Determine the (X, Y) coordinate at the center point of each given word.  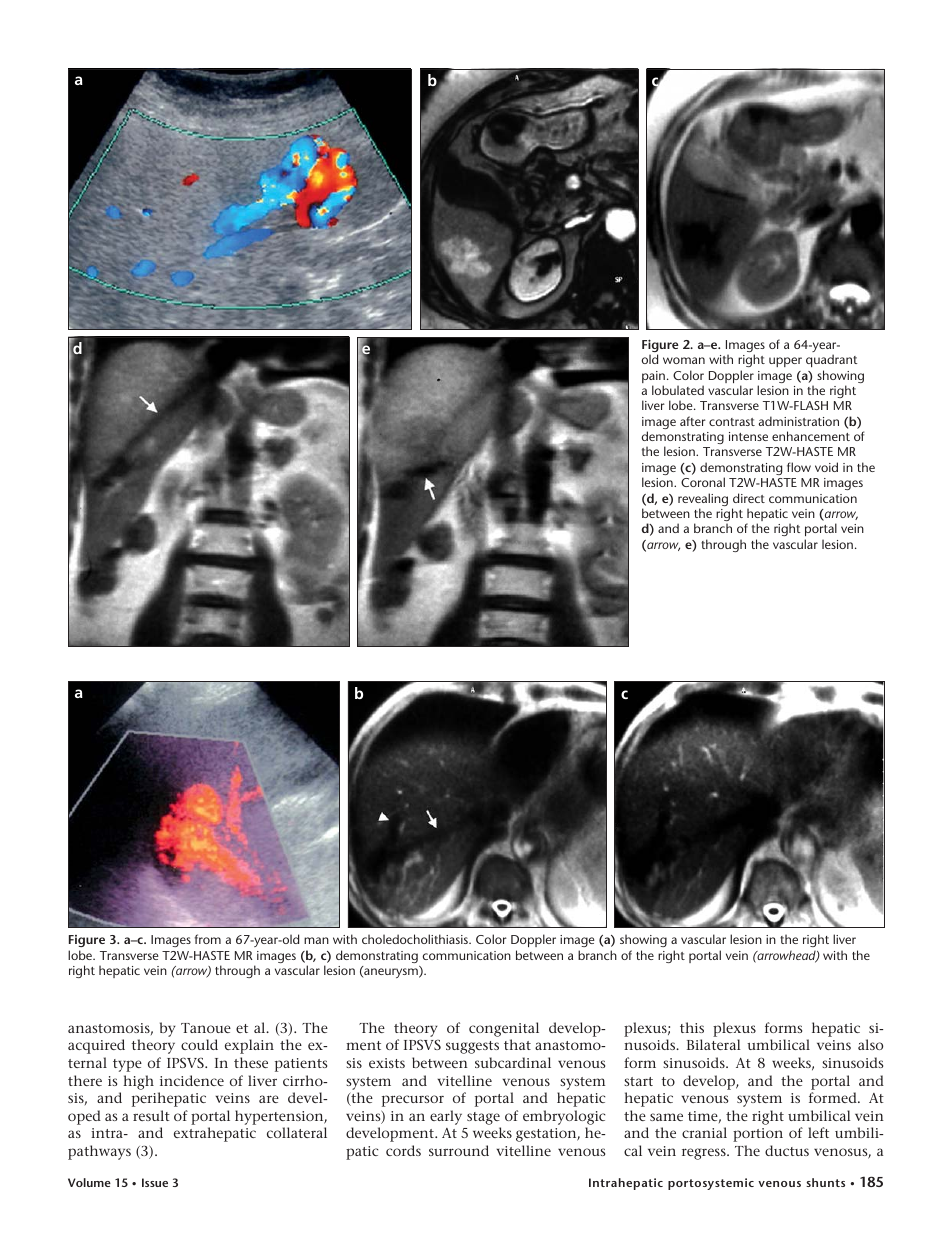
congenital (504, 1029)
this (692, 1027)
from (208, 939)
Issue (155, 1182)
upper (785, 362)
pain (653, 378)
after (693, 421)
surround (459, 1150)
